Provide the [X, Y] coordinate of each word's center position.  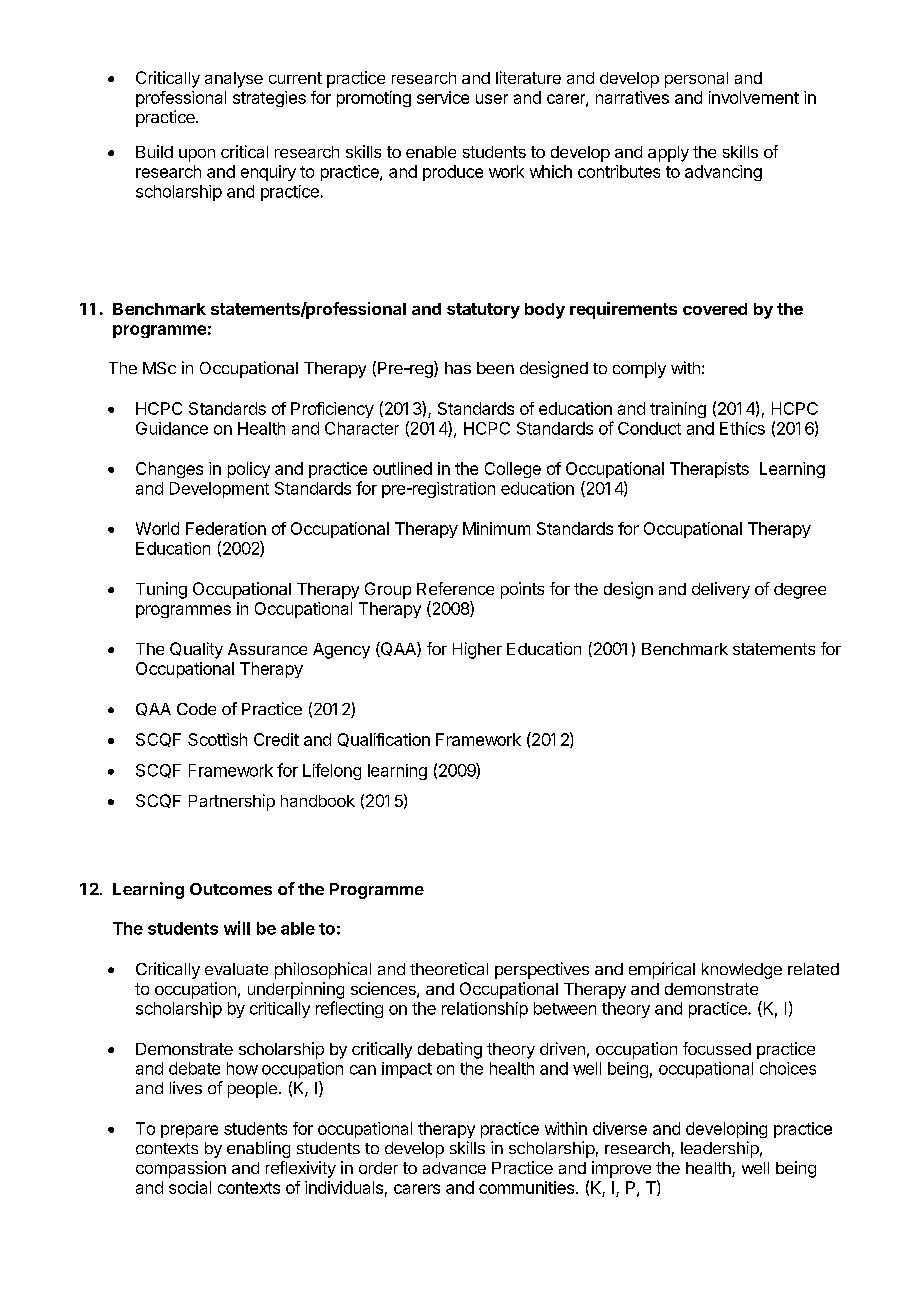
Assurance [267, 649]
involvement [754, 97]
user [492, 99]
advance [454, 1168]
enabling [258, 1149]
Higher [477, 650]
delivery [721, 590]
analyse [234, 80]
